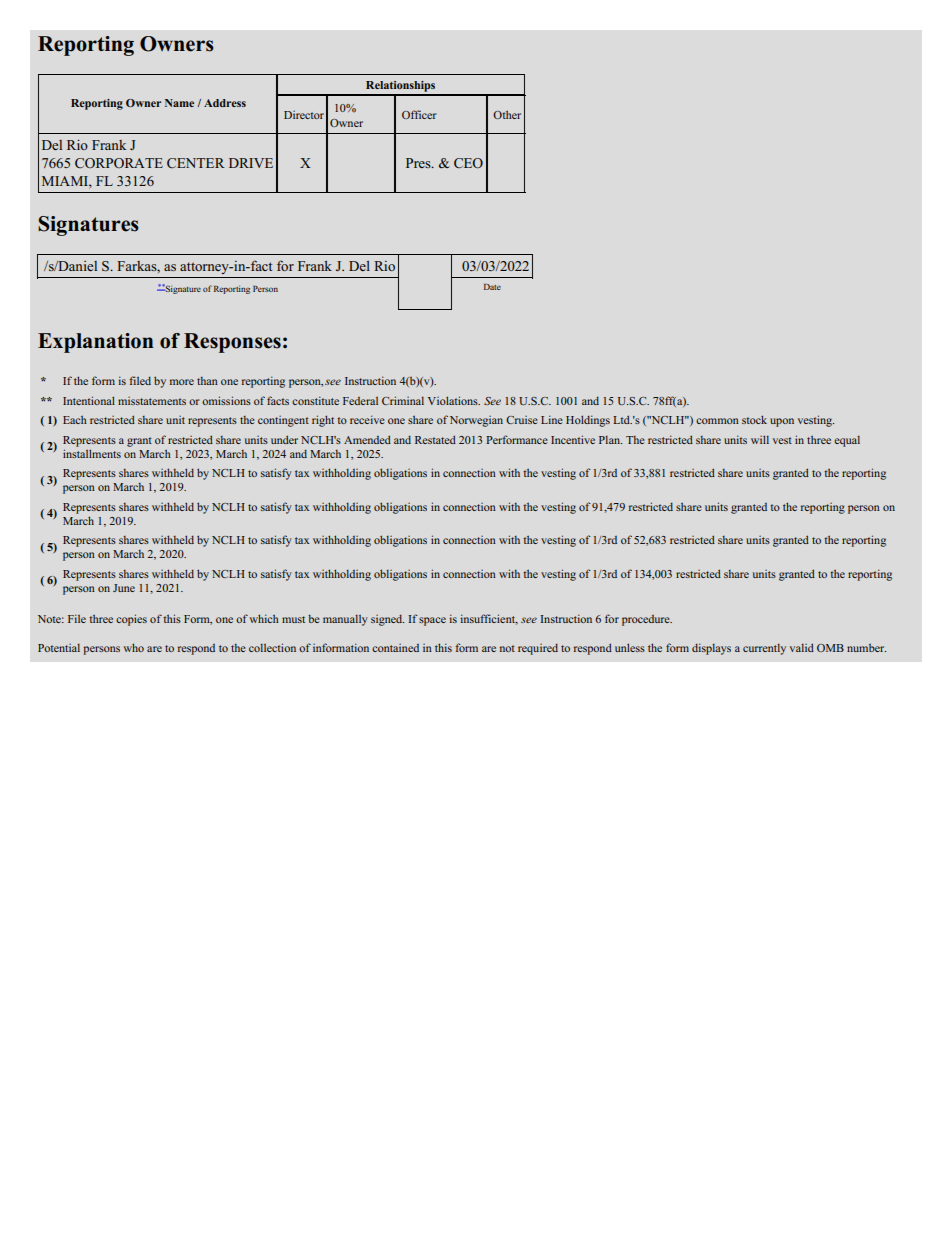  I want to click on Violations, so click(454, 400).
